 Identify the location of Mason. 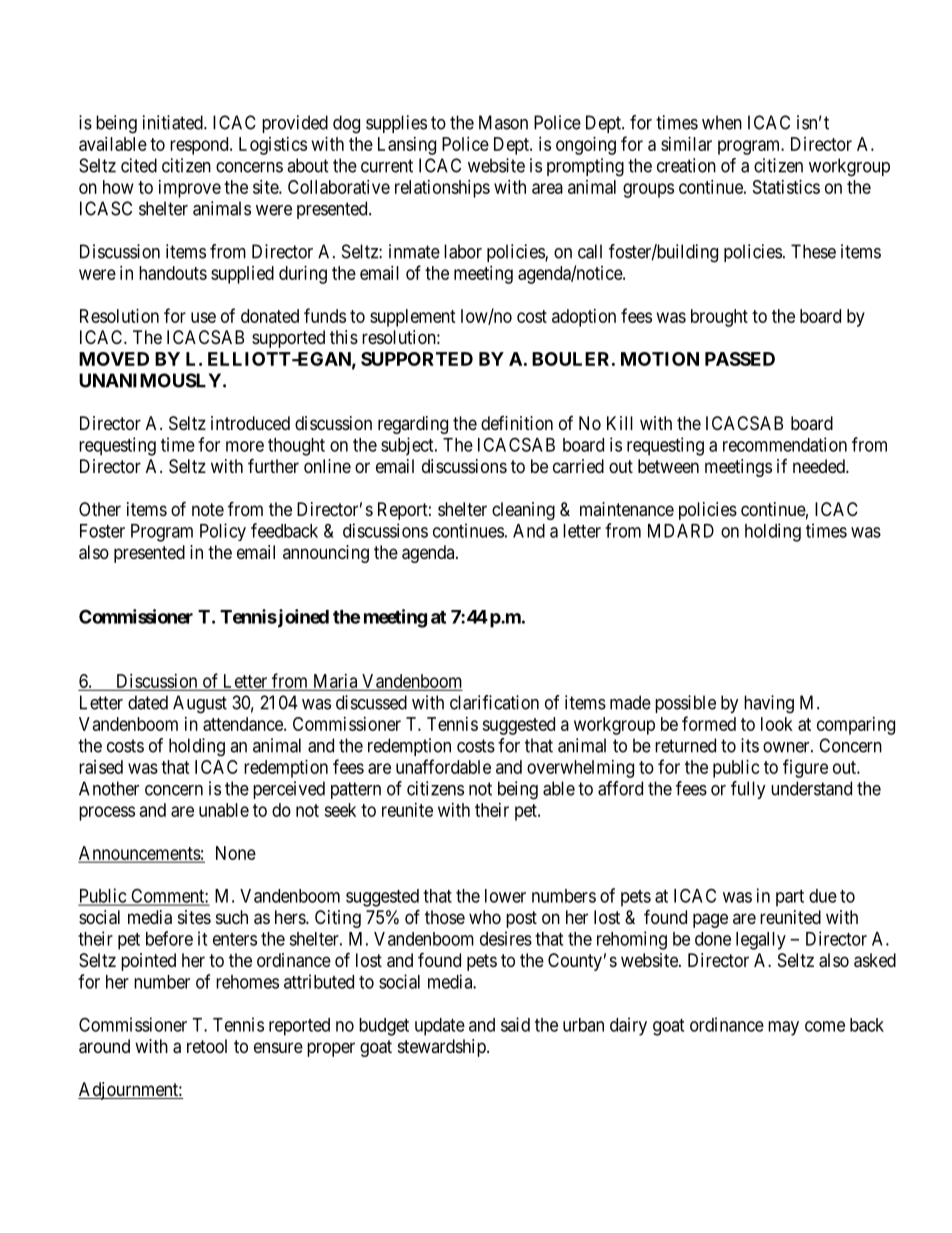
(503, 122).
